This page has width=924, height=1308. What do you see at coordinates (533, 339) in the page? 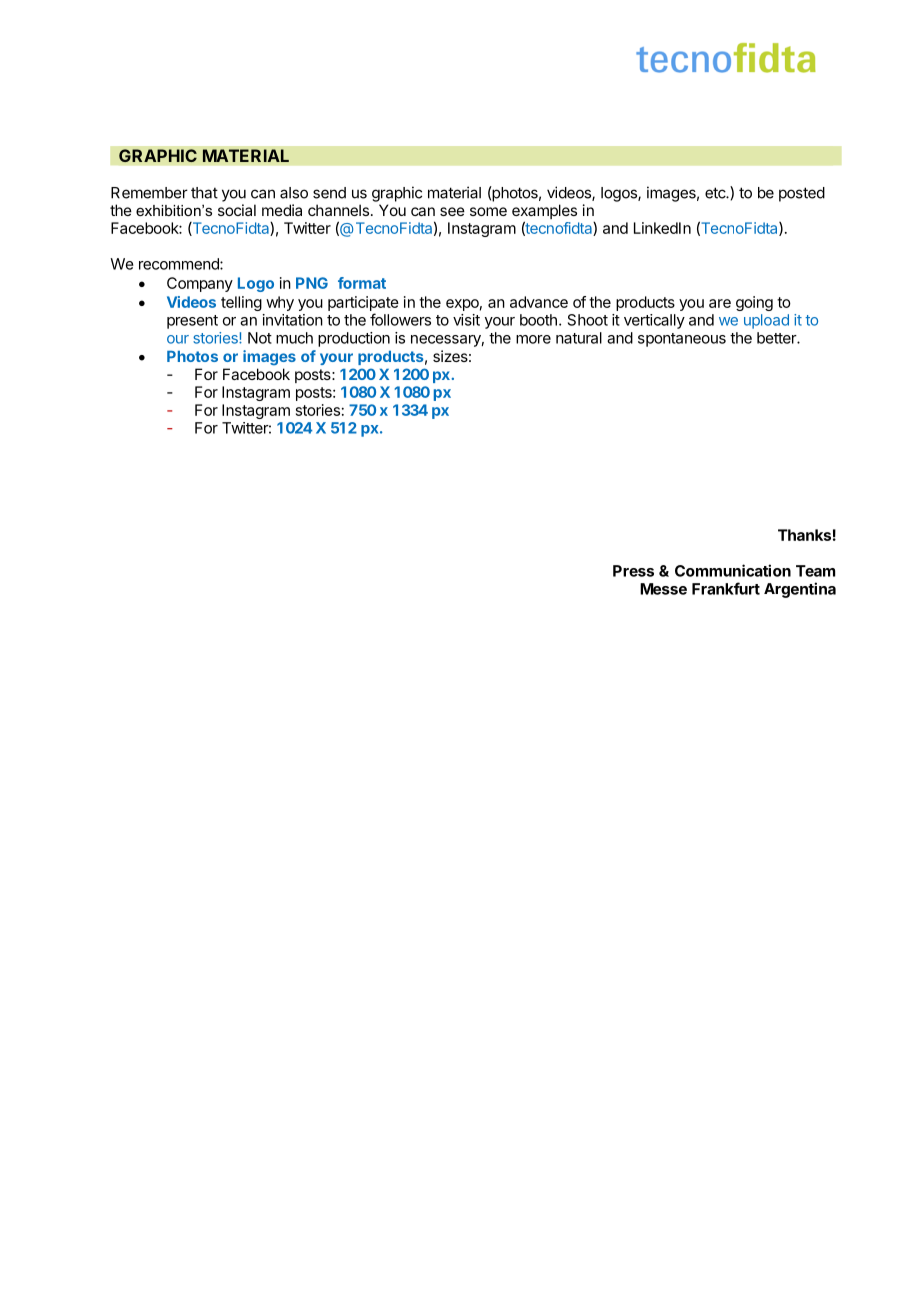
I see `more` at bounding box center [533, 339].
